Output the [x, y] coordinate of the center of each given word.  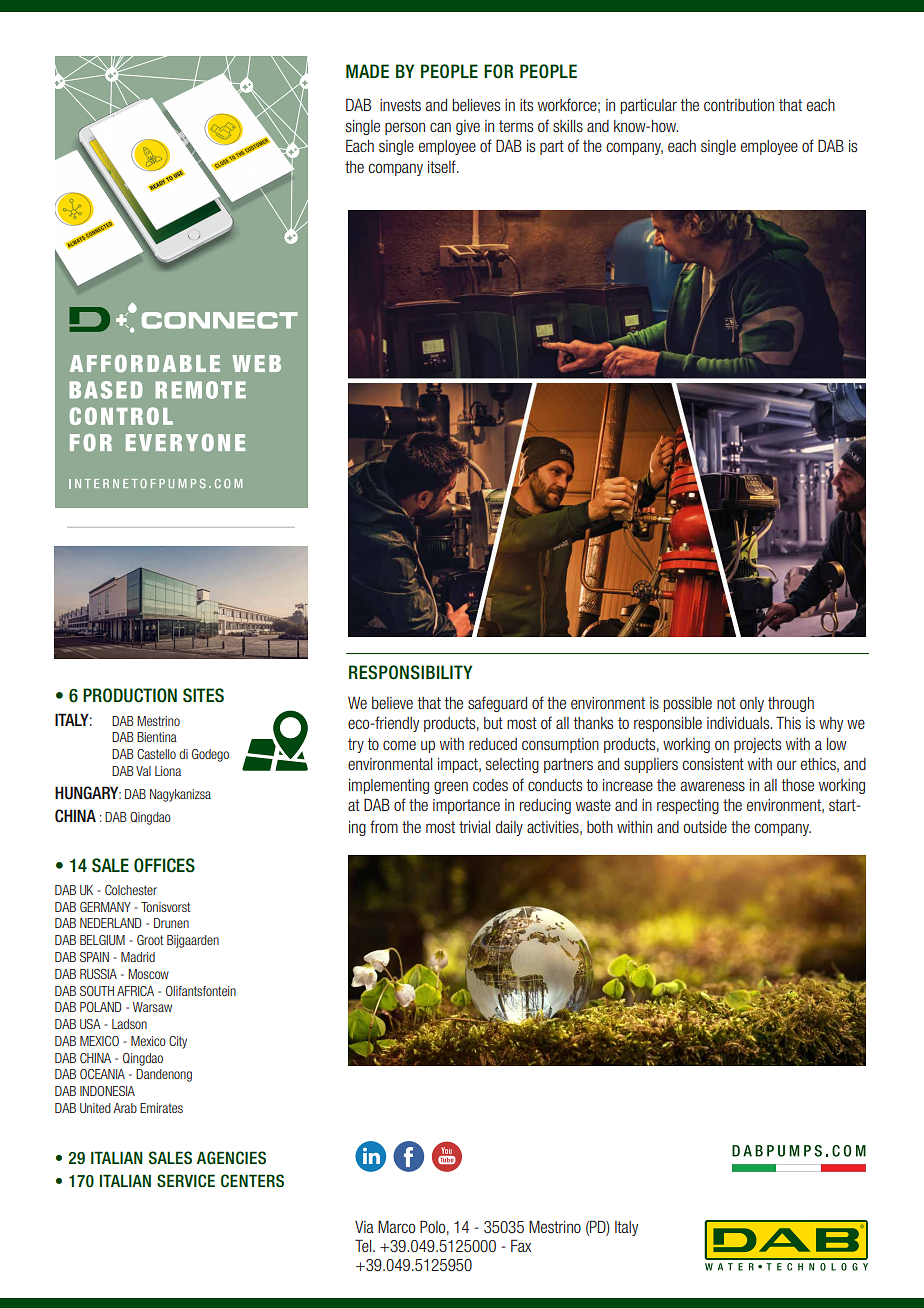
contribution [739, 105]
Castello [156, 754]
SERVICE [186, 1181]
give [468, 127]
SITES [203, 695]
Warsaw [152, 1007]
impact [459, 765]
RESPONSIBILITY [410, 672]
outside [705, 827]
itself [443, 166]
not [726, 703]
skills [568, 126]
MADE [367, 71]
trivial [474, 827]
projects [757, 745]
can [440, 127]
